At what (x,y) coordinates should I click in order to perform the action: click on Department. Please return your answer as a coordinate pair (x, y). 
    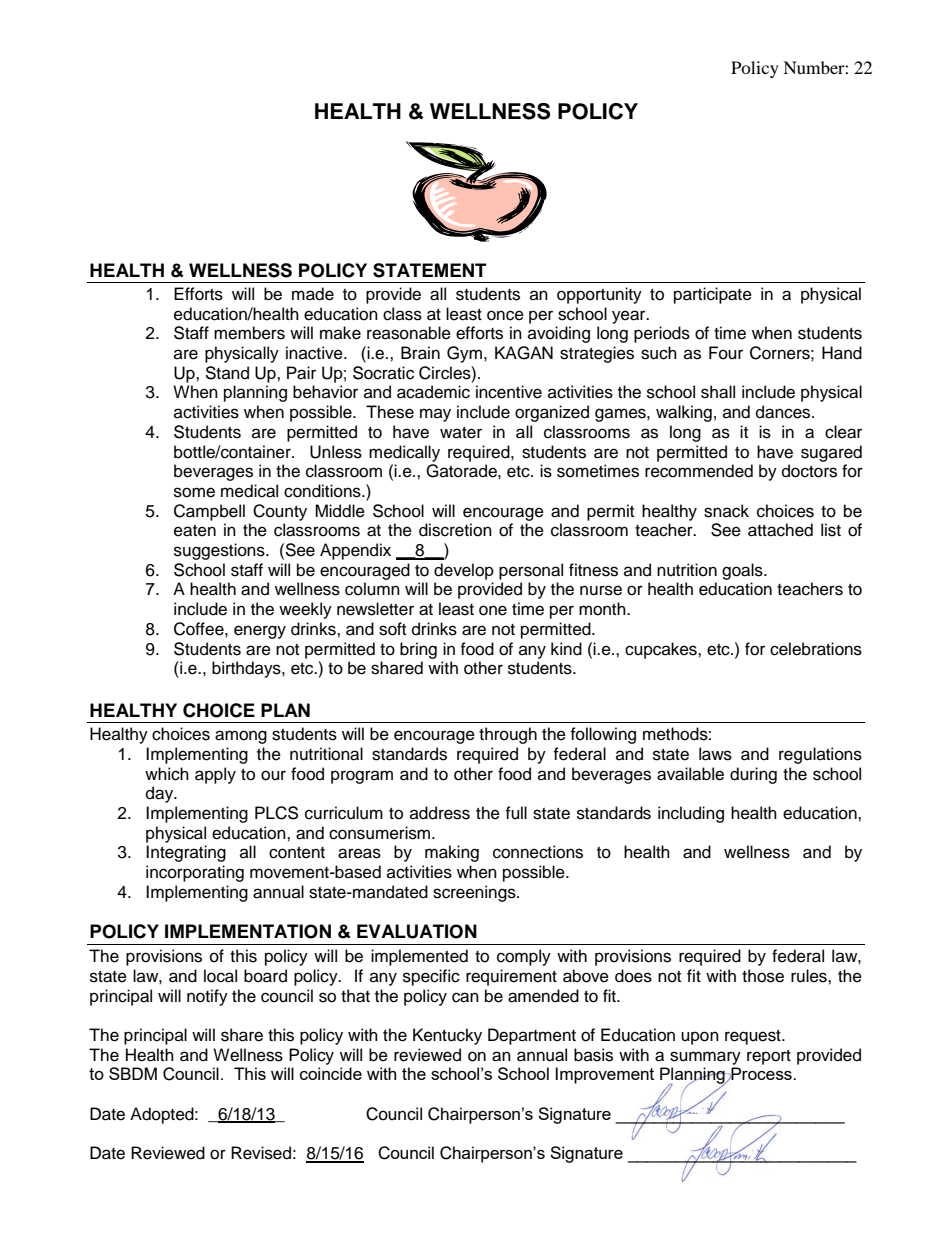
    Looking at the image, I should click on (532, 1036).
